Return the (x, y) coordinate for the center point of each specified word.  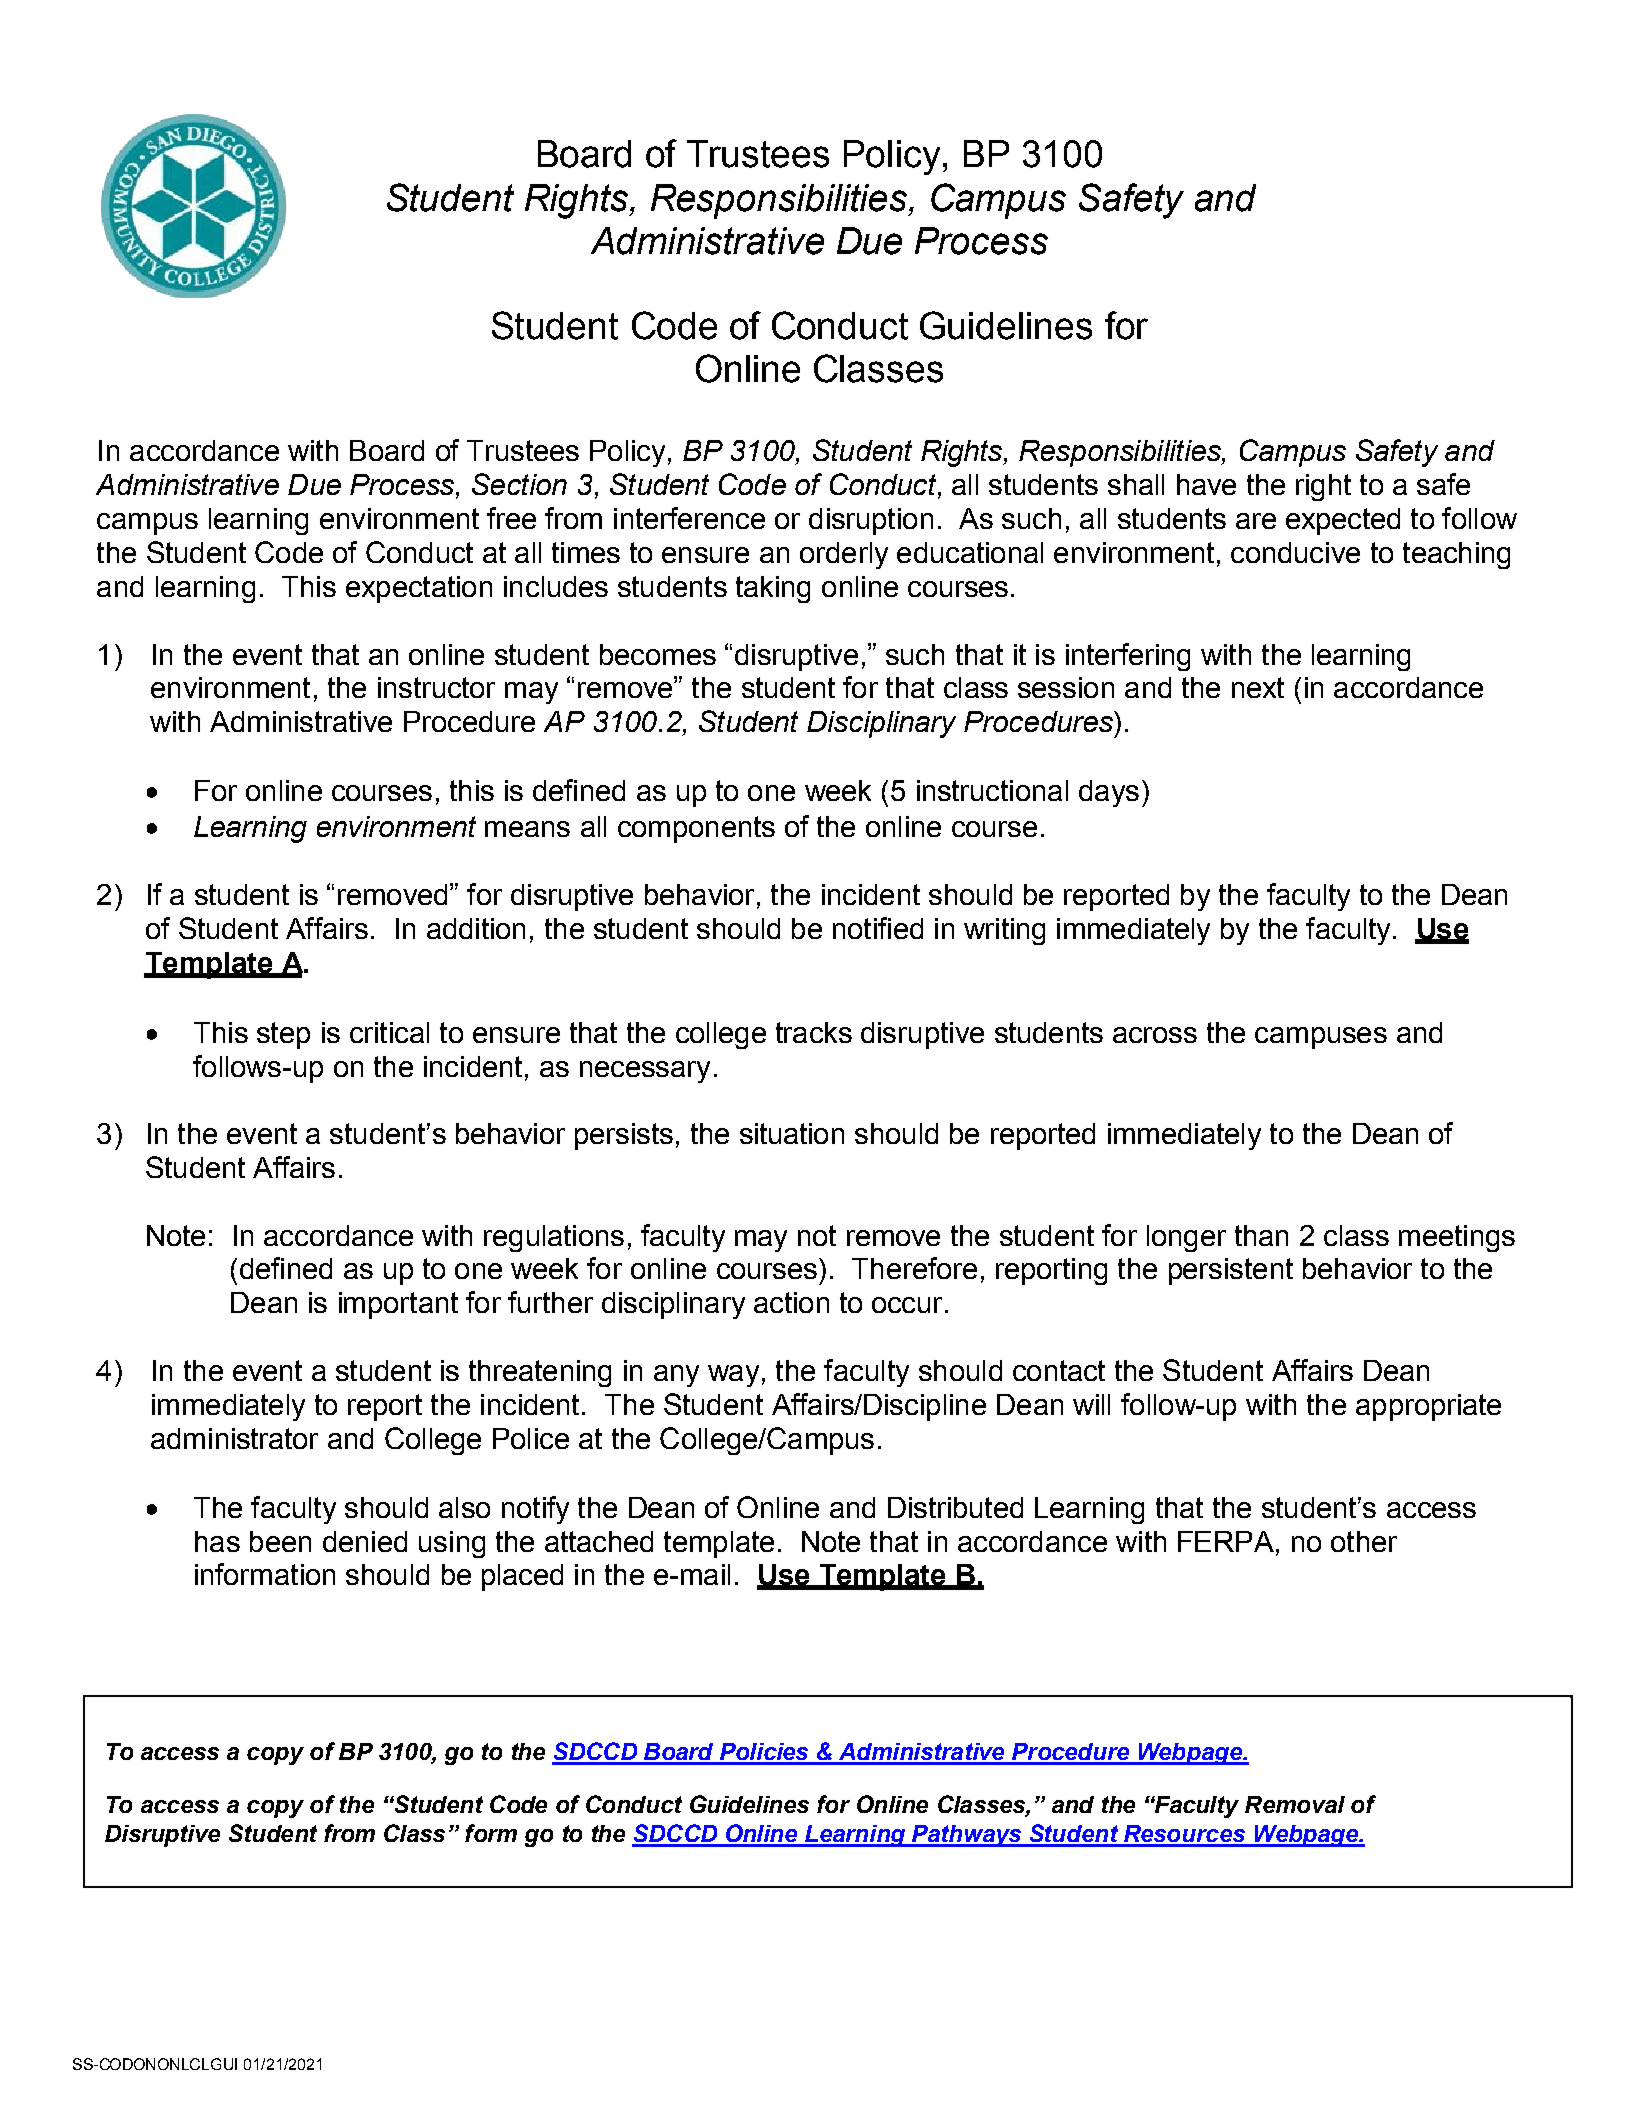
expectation (419, 589)
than (1261, 1235)
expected (1343, 521)
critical (389, 1032)
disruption (871, 521)
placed (522, 1577)
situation (792, 1133)
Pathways (967, 1836)
